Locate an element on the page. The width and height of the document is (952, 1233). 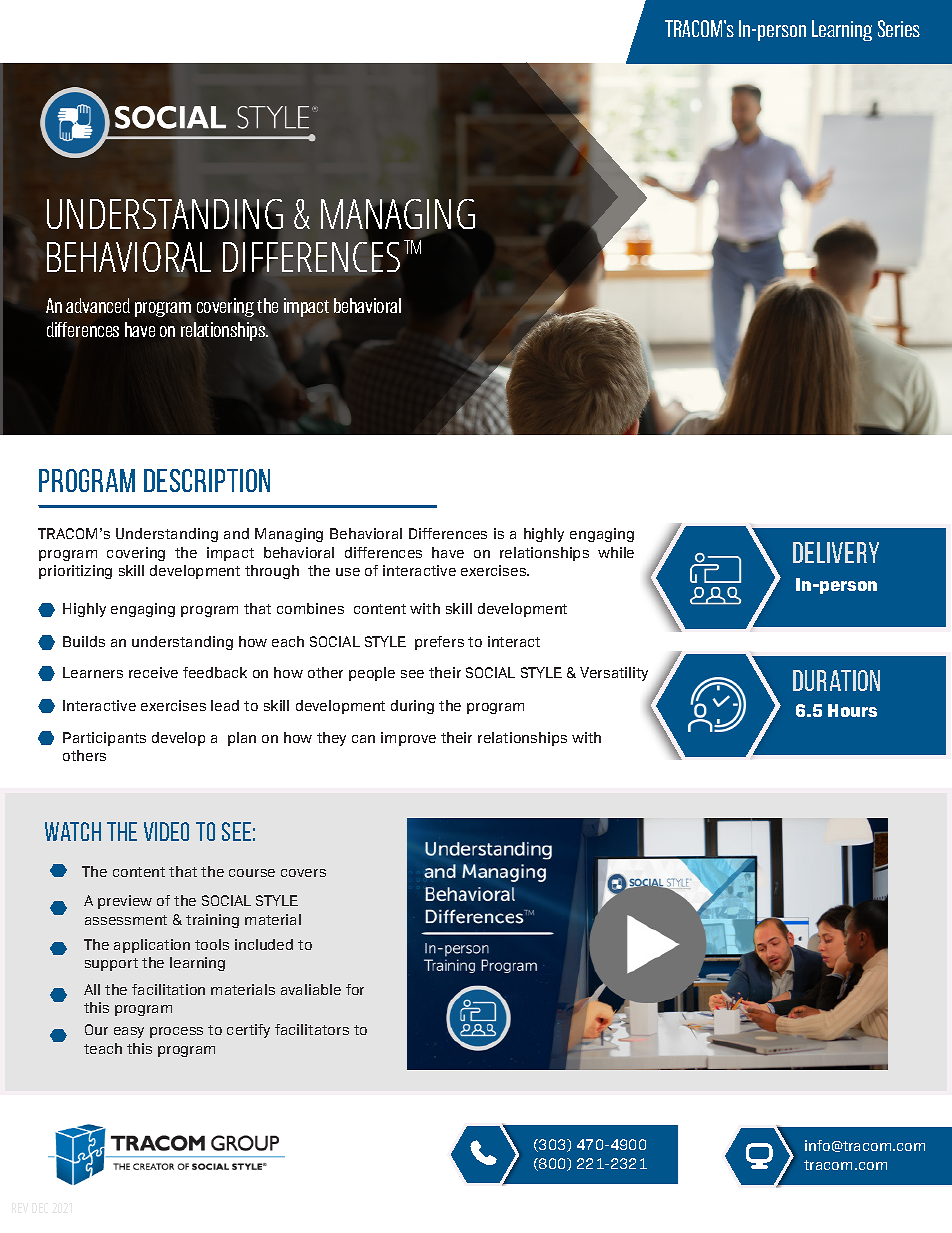
DELIVERY is located at coordinates (836, 552).
